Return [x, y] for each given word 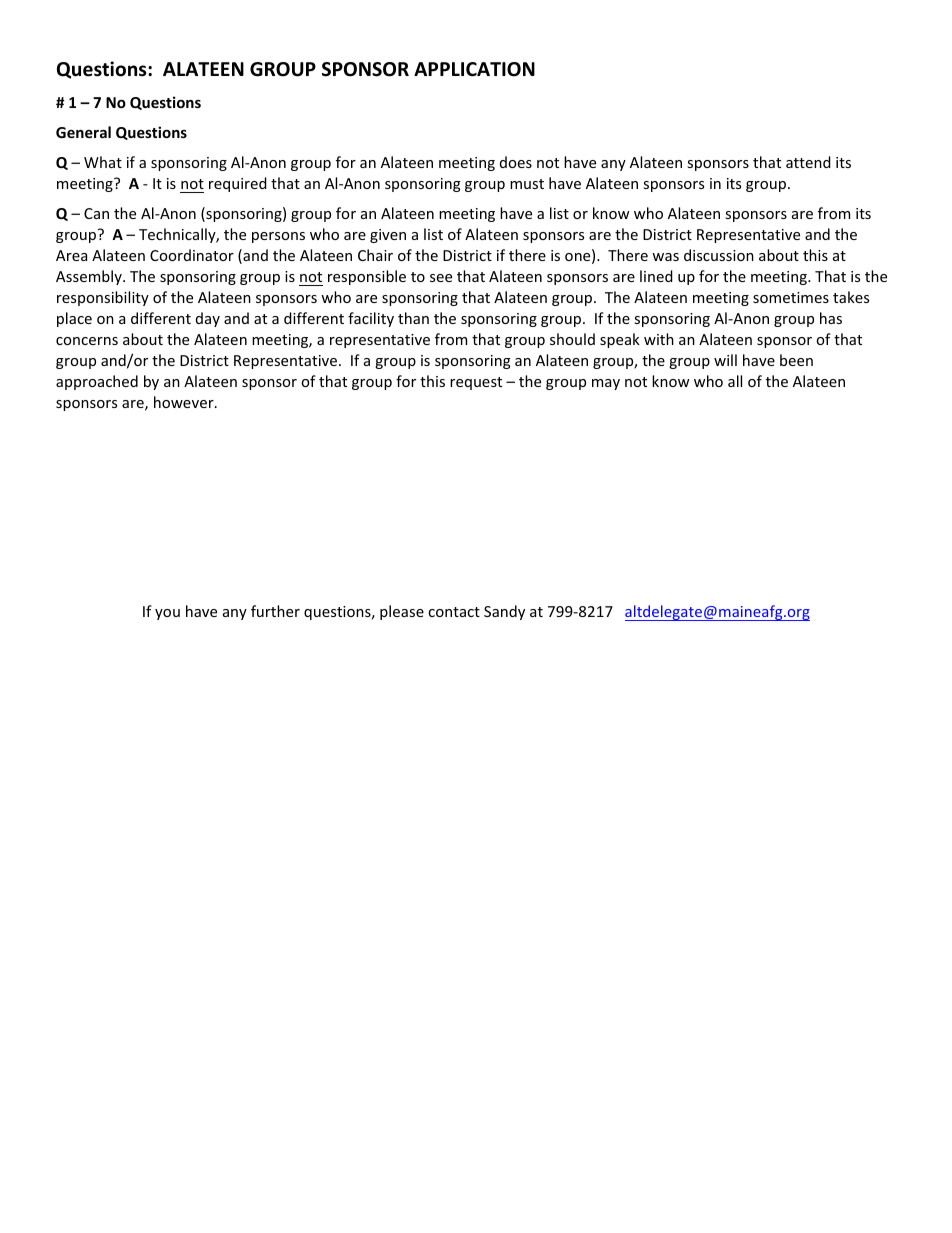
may [606, 384]
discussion [719, 255]
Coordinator [192, 255]
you [167, 614]
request [476, 383]
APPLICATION [474, 69]
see [441, 278]
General [83, 132]
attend [808, 162]
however [185, 402]
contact [454, 612]
